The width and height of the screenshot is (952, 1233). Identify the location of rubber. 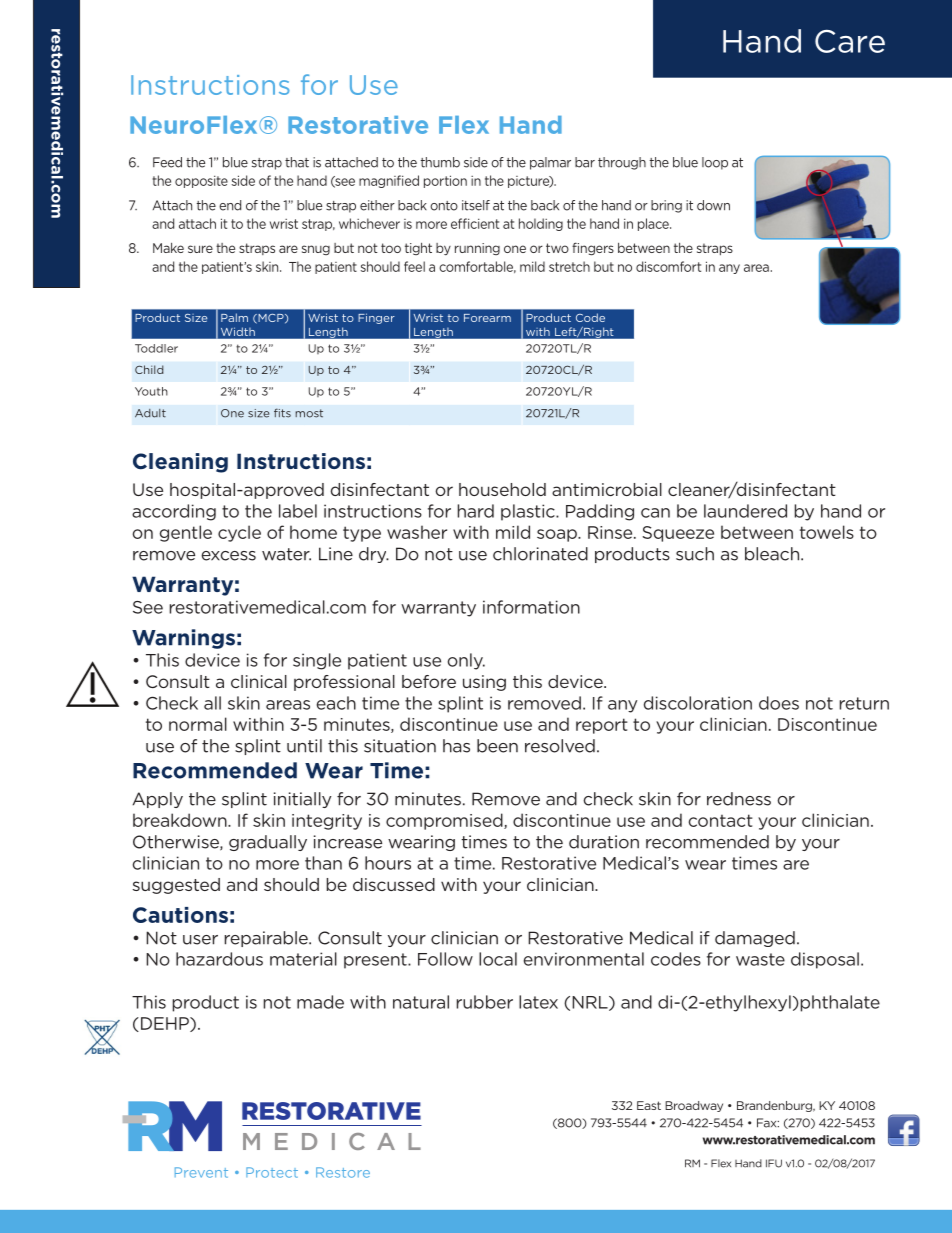
(485, 1002).
